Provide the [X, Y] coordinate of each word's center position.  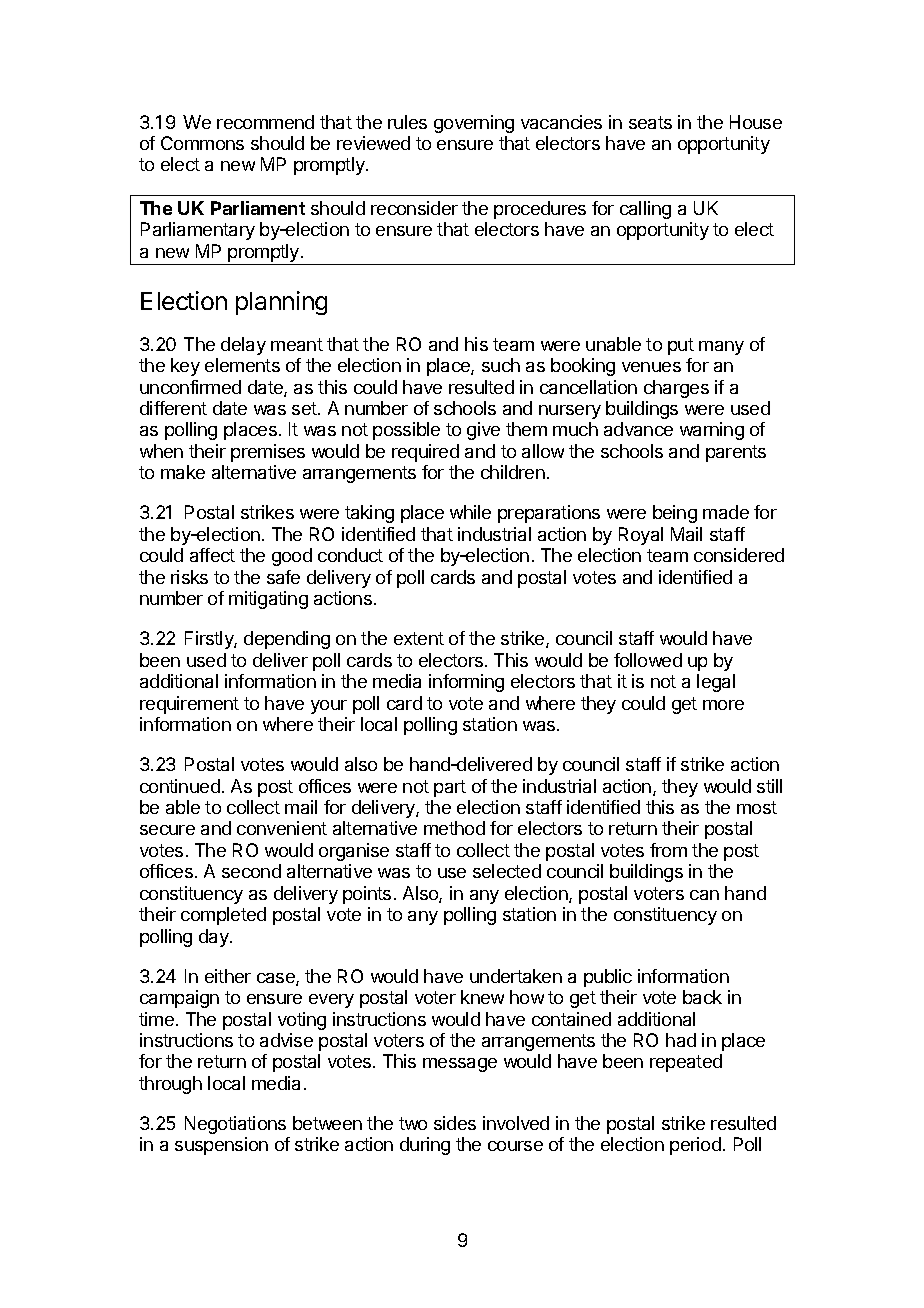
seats [650, 122]
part [450, 788]
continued [180, 786]
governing [474, 124]
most [757, 807]
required [425, 453]
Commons [202, 143]
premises [268, 453]
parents [736, 453]
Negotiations [235, 1125]
